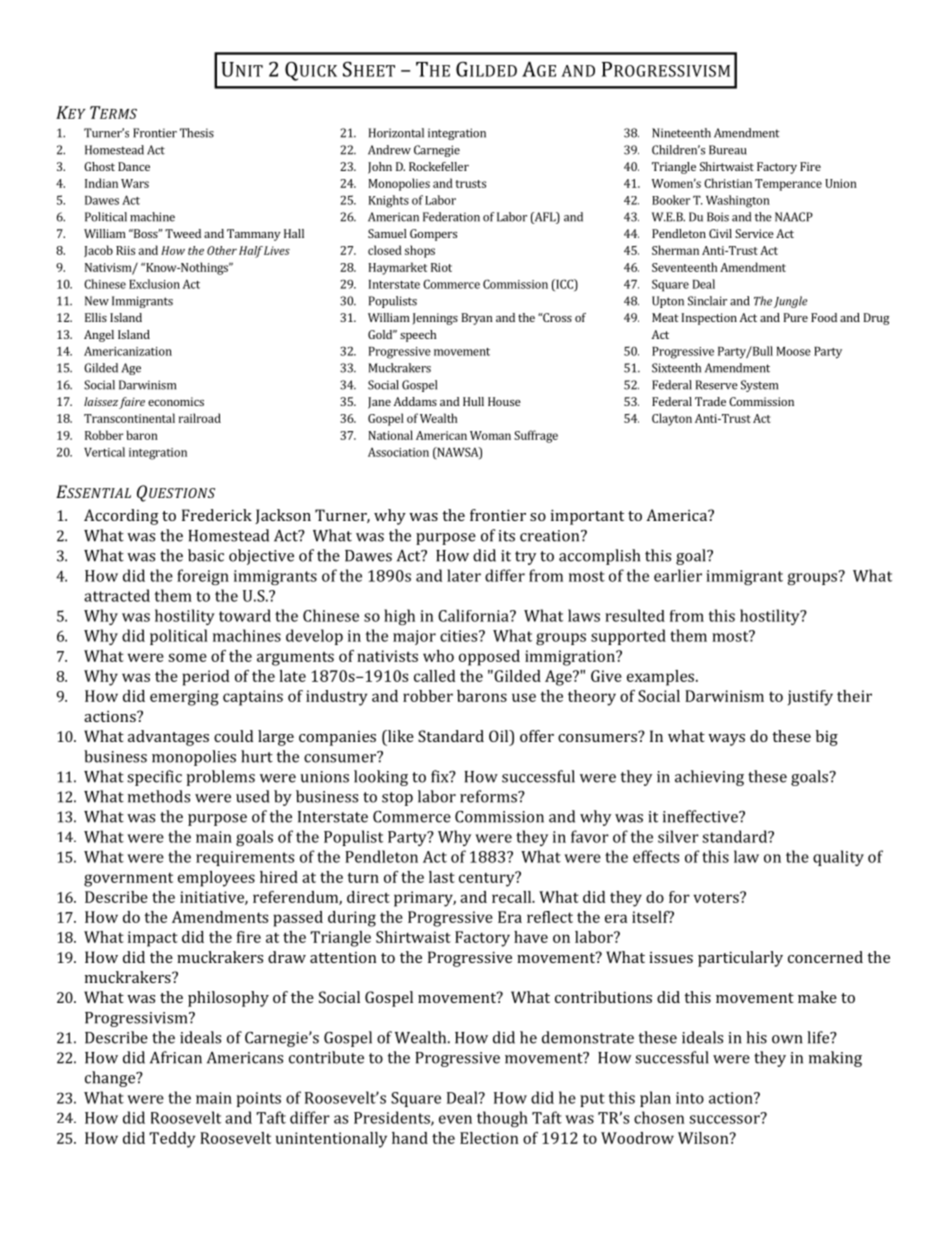  What do you see at coordinates (197, 133) in the screenshot?
I see `Thesis` at bounding box center [197, 133].
